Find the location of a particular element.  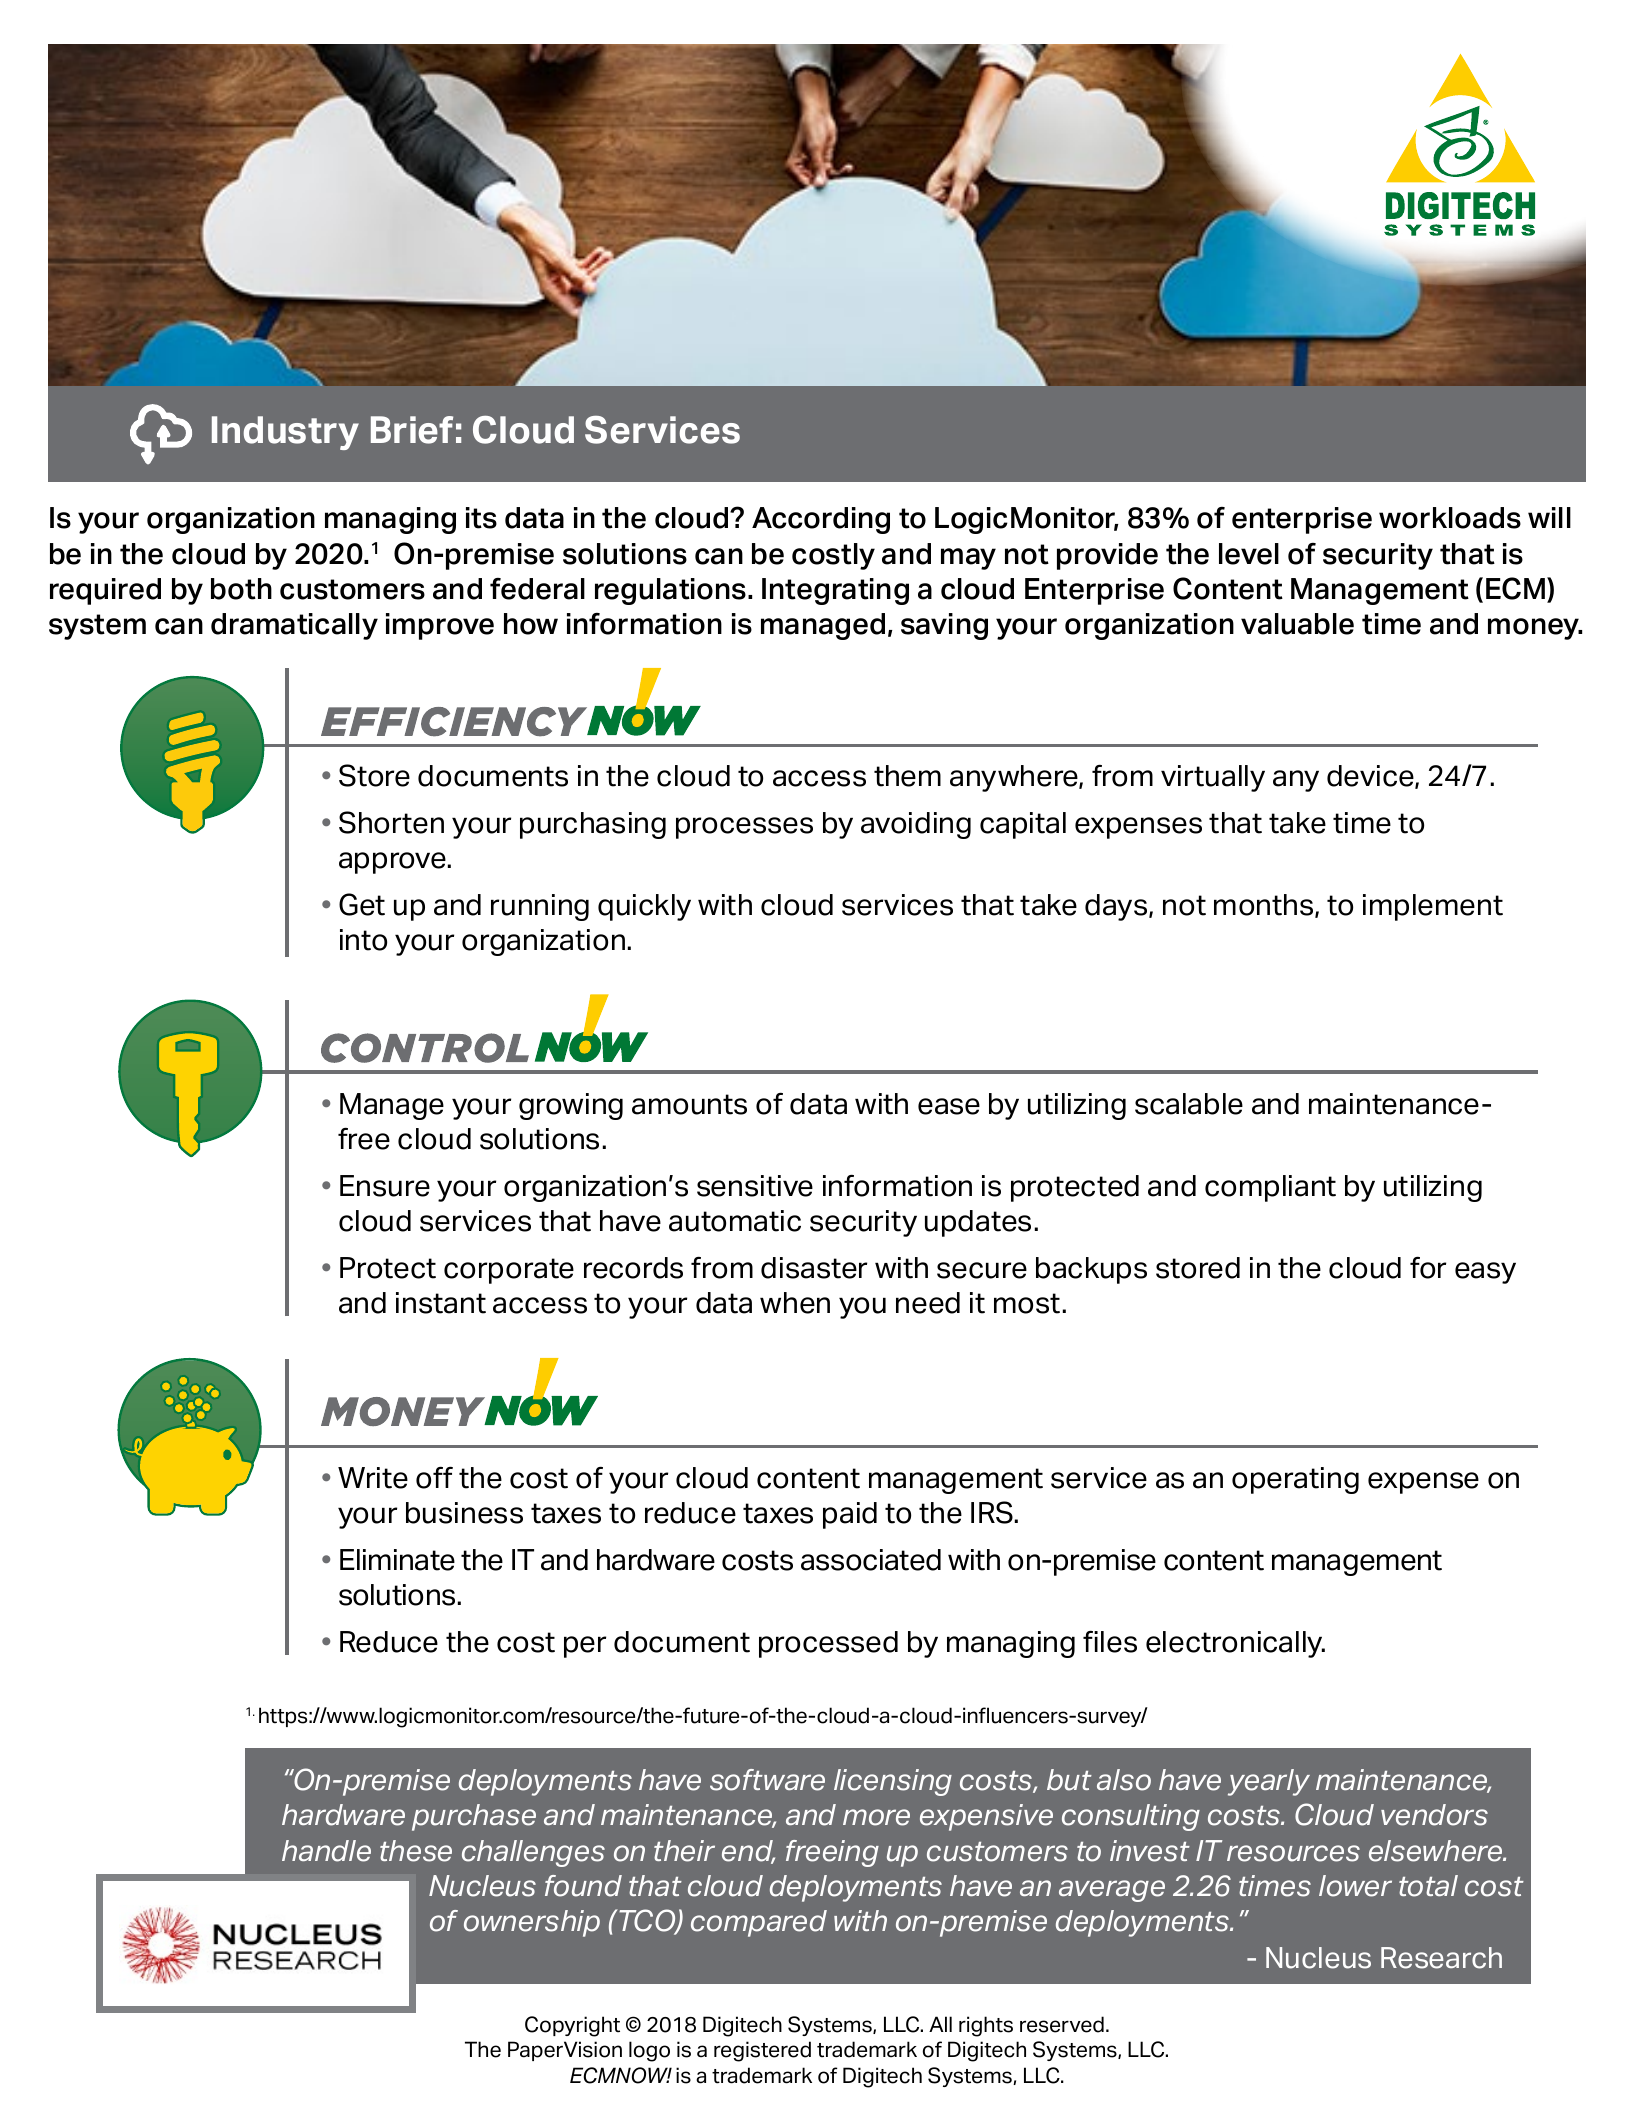

easy is located at coordinates (1485, 1273).
